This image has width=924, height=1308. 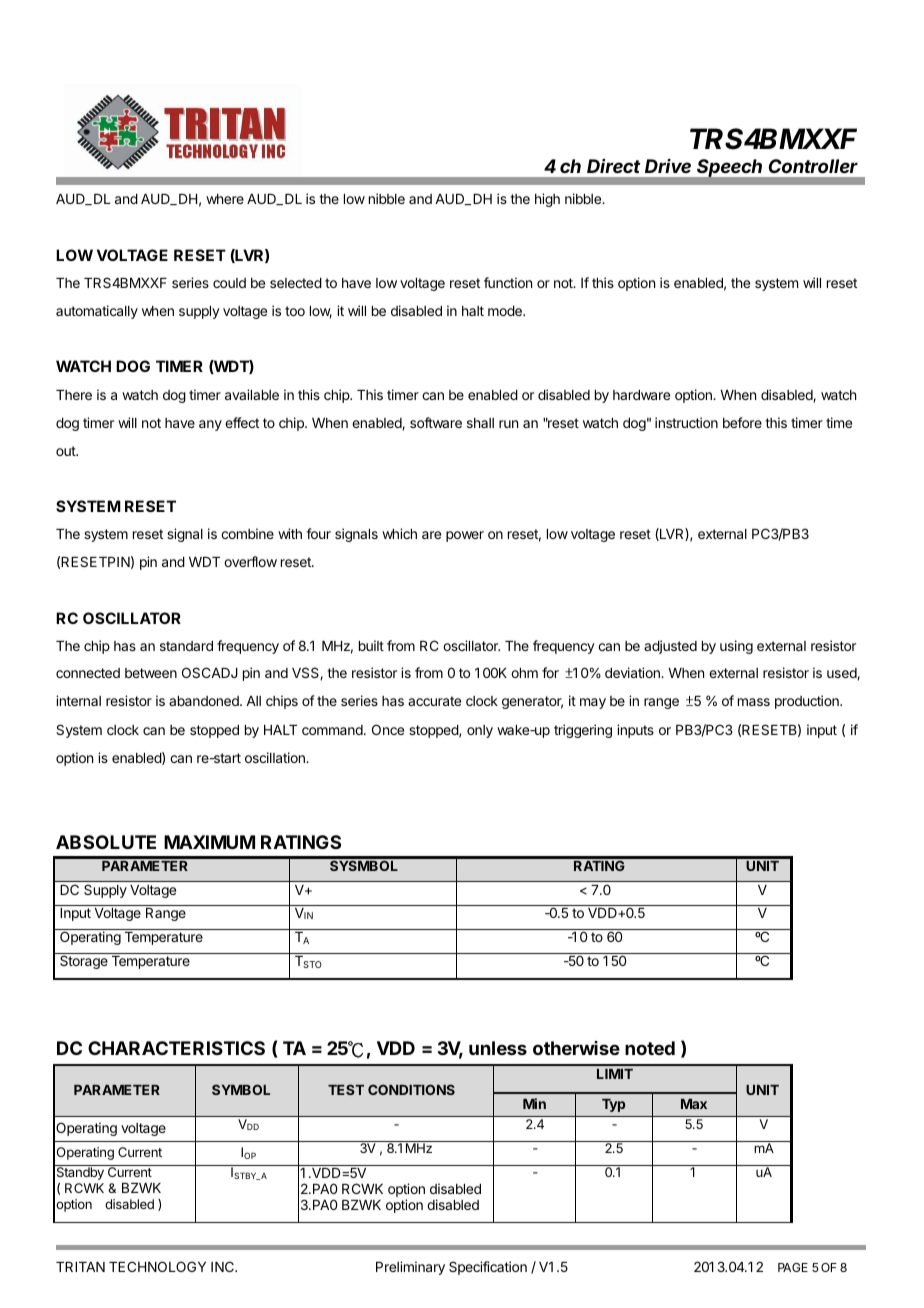 What do you see at coordinates (668, 166) in the image?
I see `Drive` at bounding box center [668, 166].
